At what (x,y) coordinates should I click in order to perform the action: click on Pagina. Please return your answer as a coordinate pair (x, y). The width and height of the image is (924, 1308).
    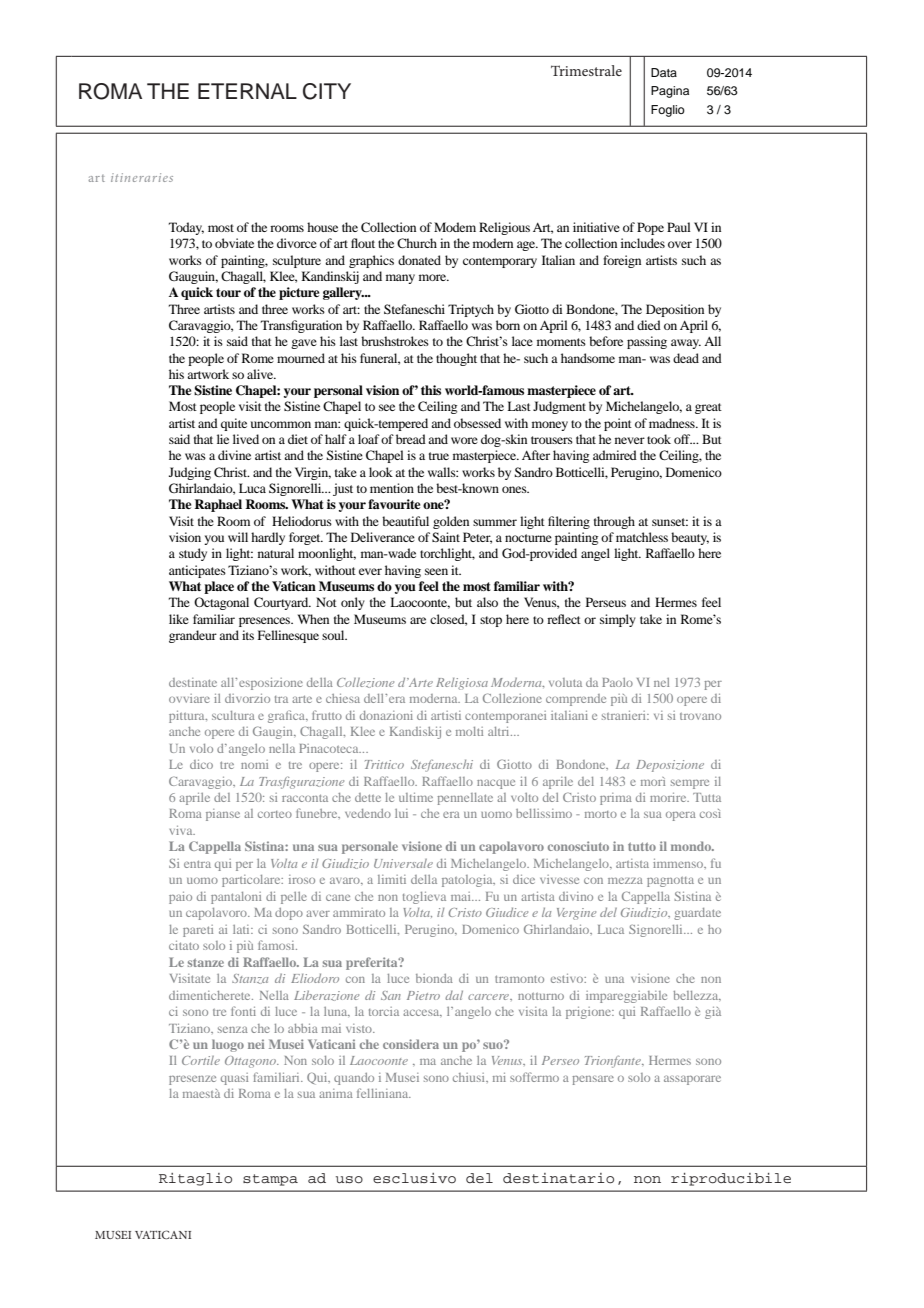
    Looking at the image, I should click on (670, 92).
